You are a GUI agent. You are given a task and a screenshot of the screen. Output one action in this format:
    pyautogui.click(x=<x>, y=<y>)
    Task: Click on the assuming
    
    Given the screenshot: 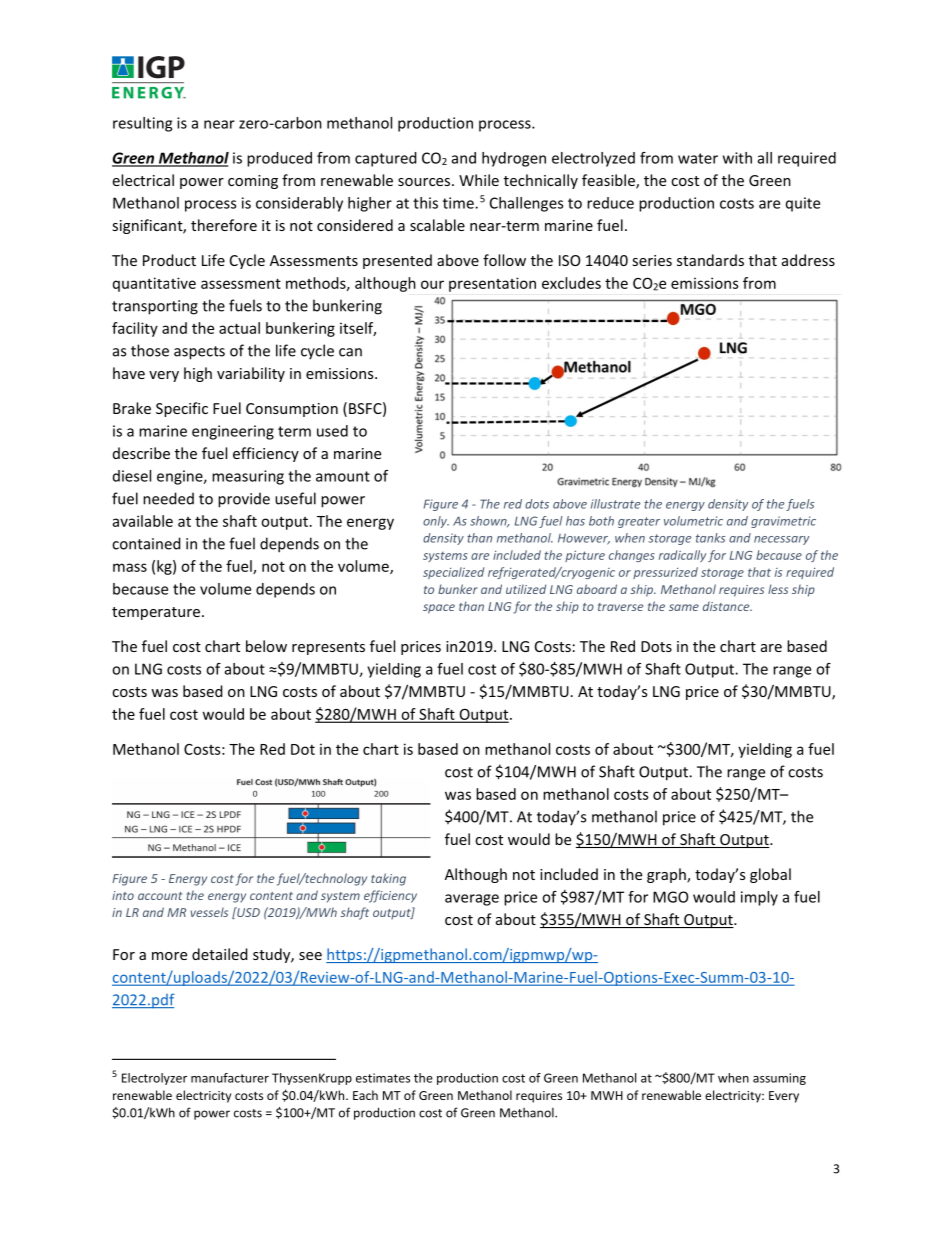 What is the action you would take?
    pyautogui.click(x=779, y=1079)
